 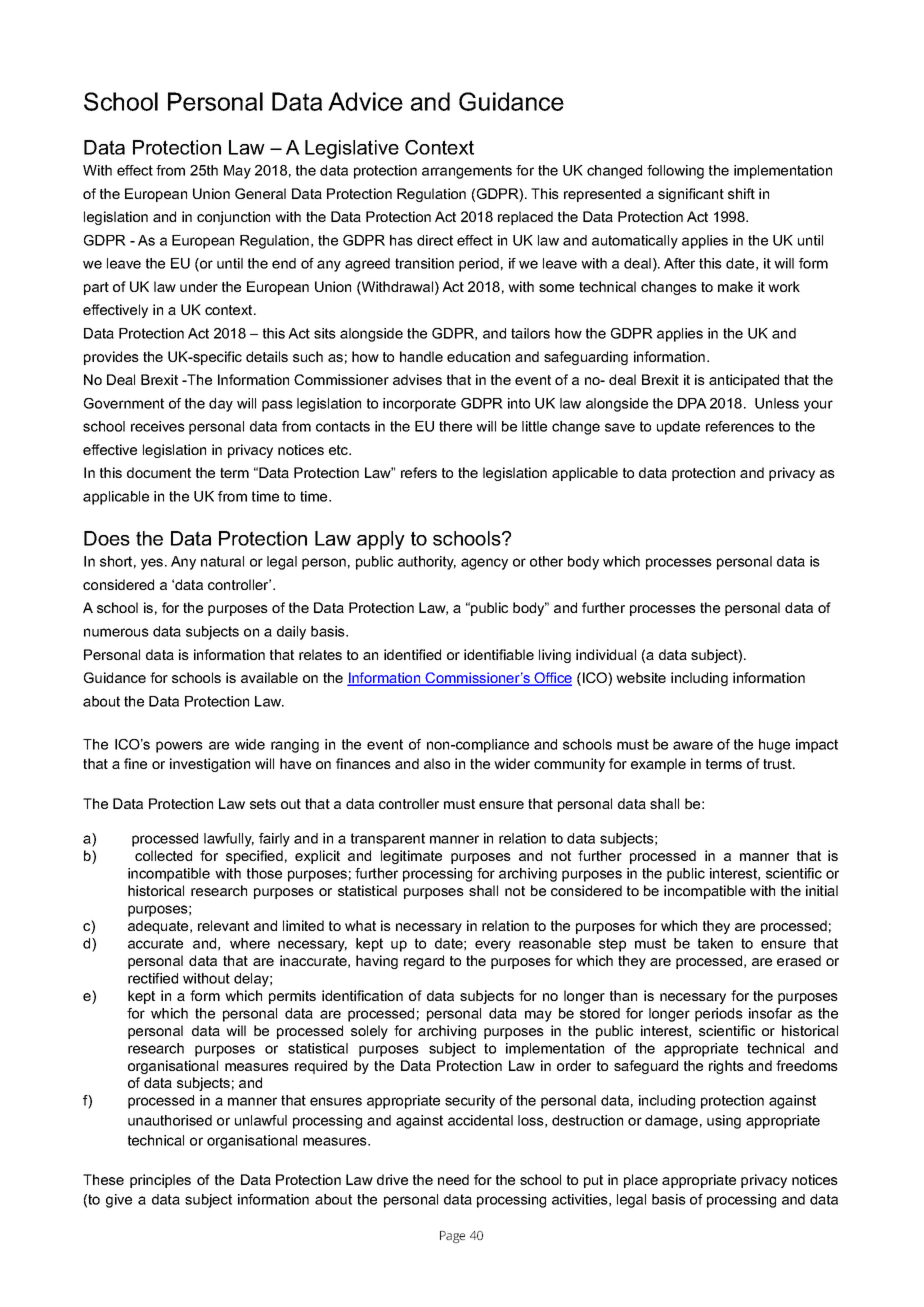 What do you see at coordinates (641, 677) in the image?
I see `website` at bounding box center [641, 677].
